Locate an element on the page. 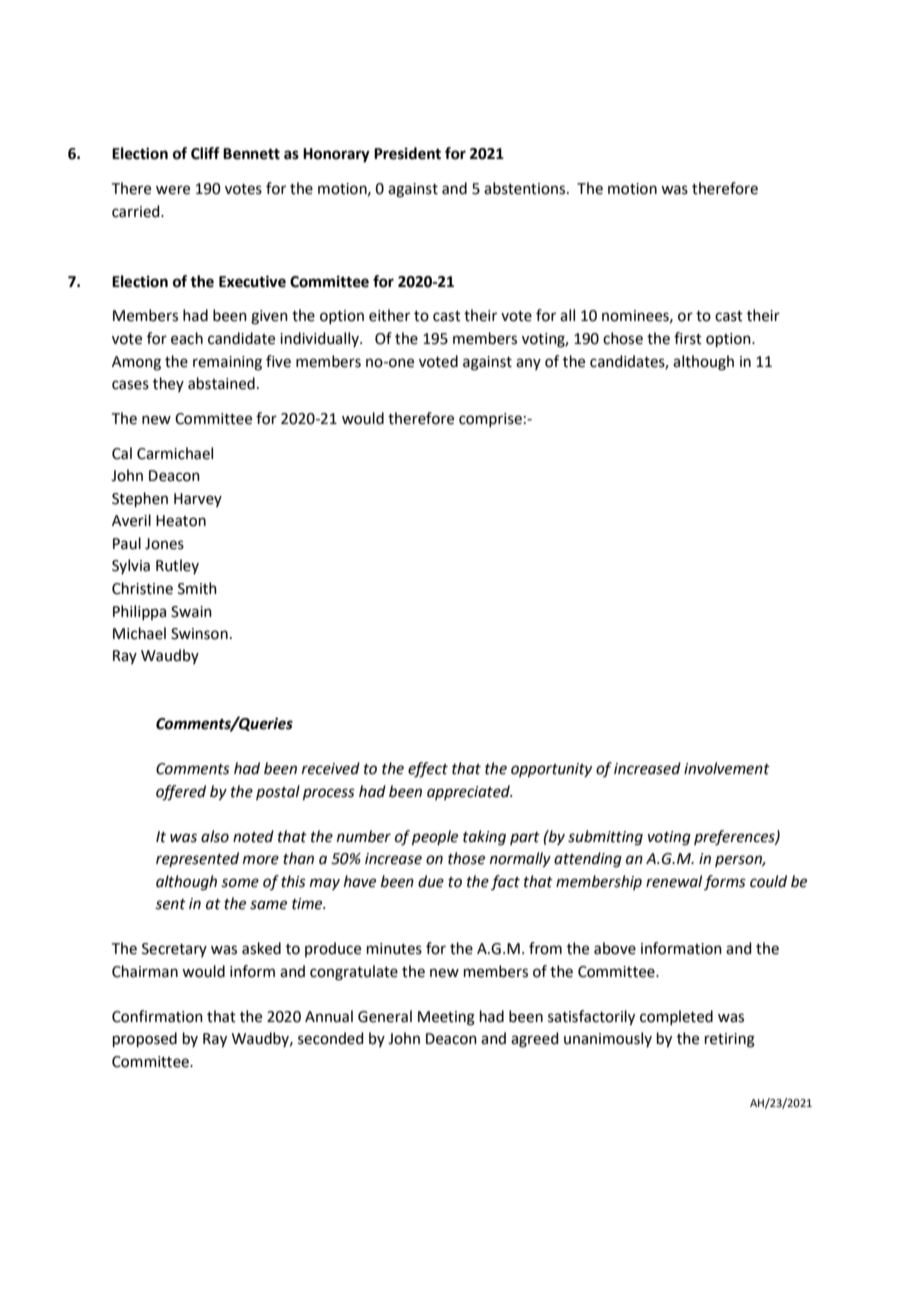 This page has width=924, height=1308. first is located at coordinates (688, 338).
